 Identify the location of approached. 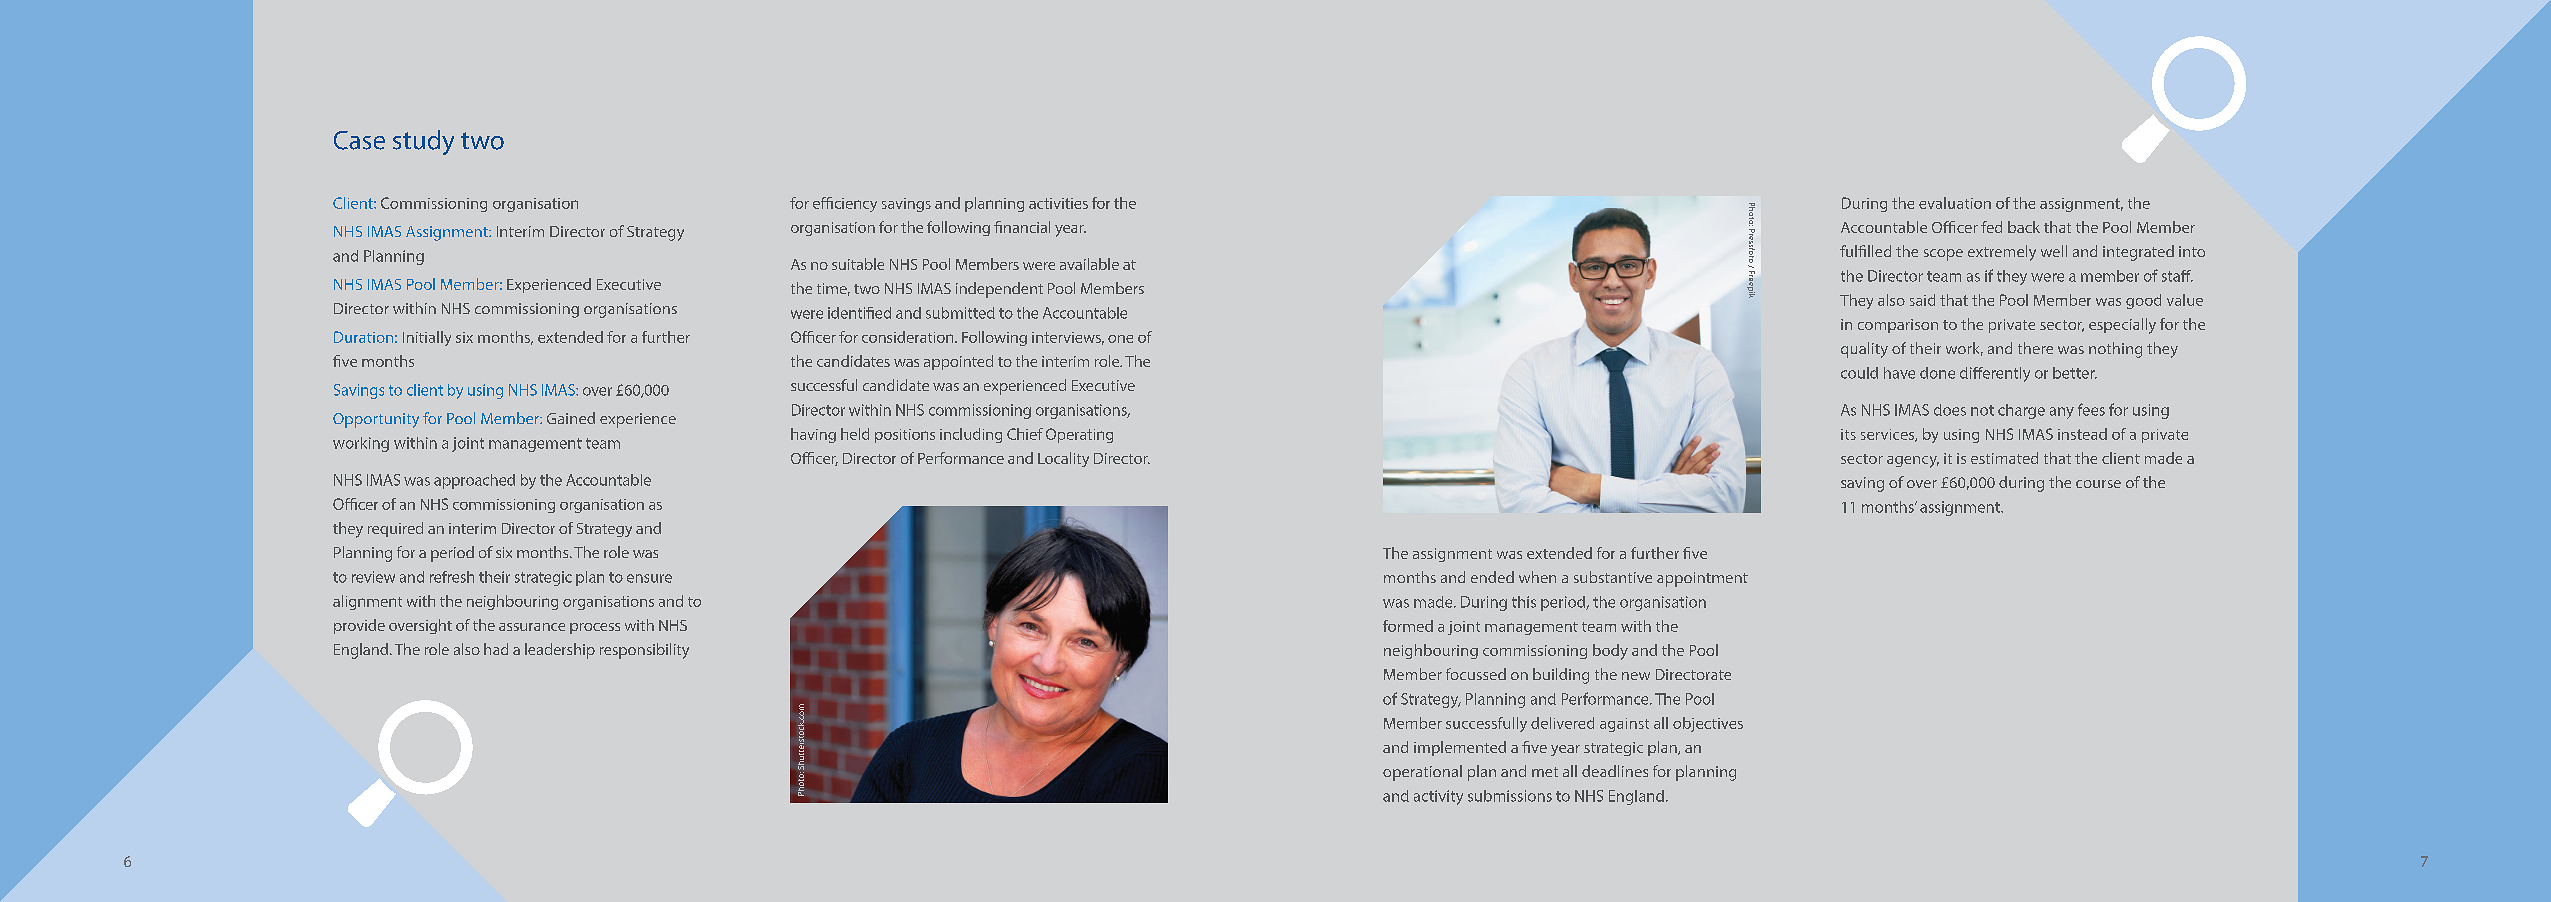
(474, 481).
